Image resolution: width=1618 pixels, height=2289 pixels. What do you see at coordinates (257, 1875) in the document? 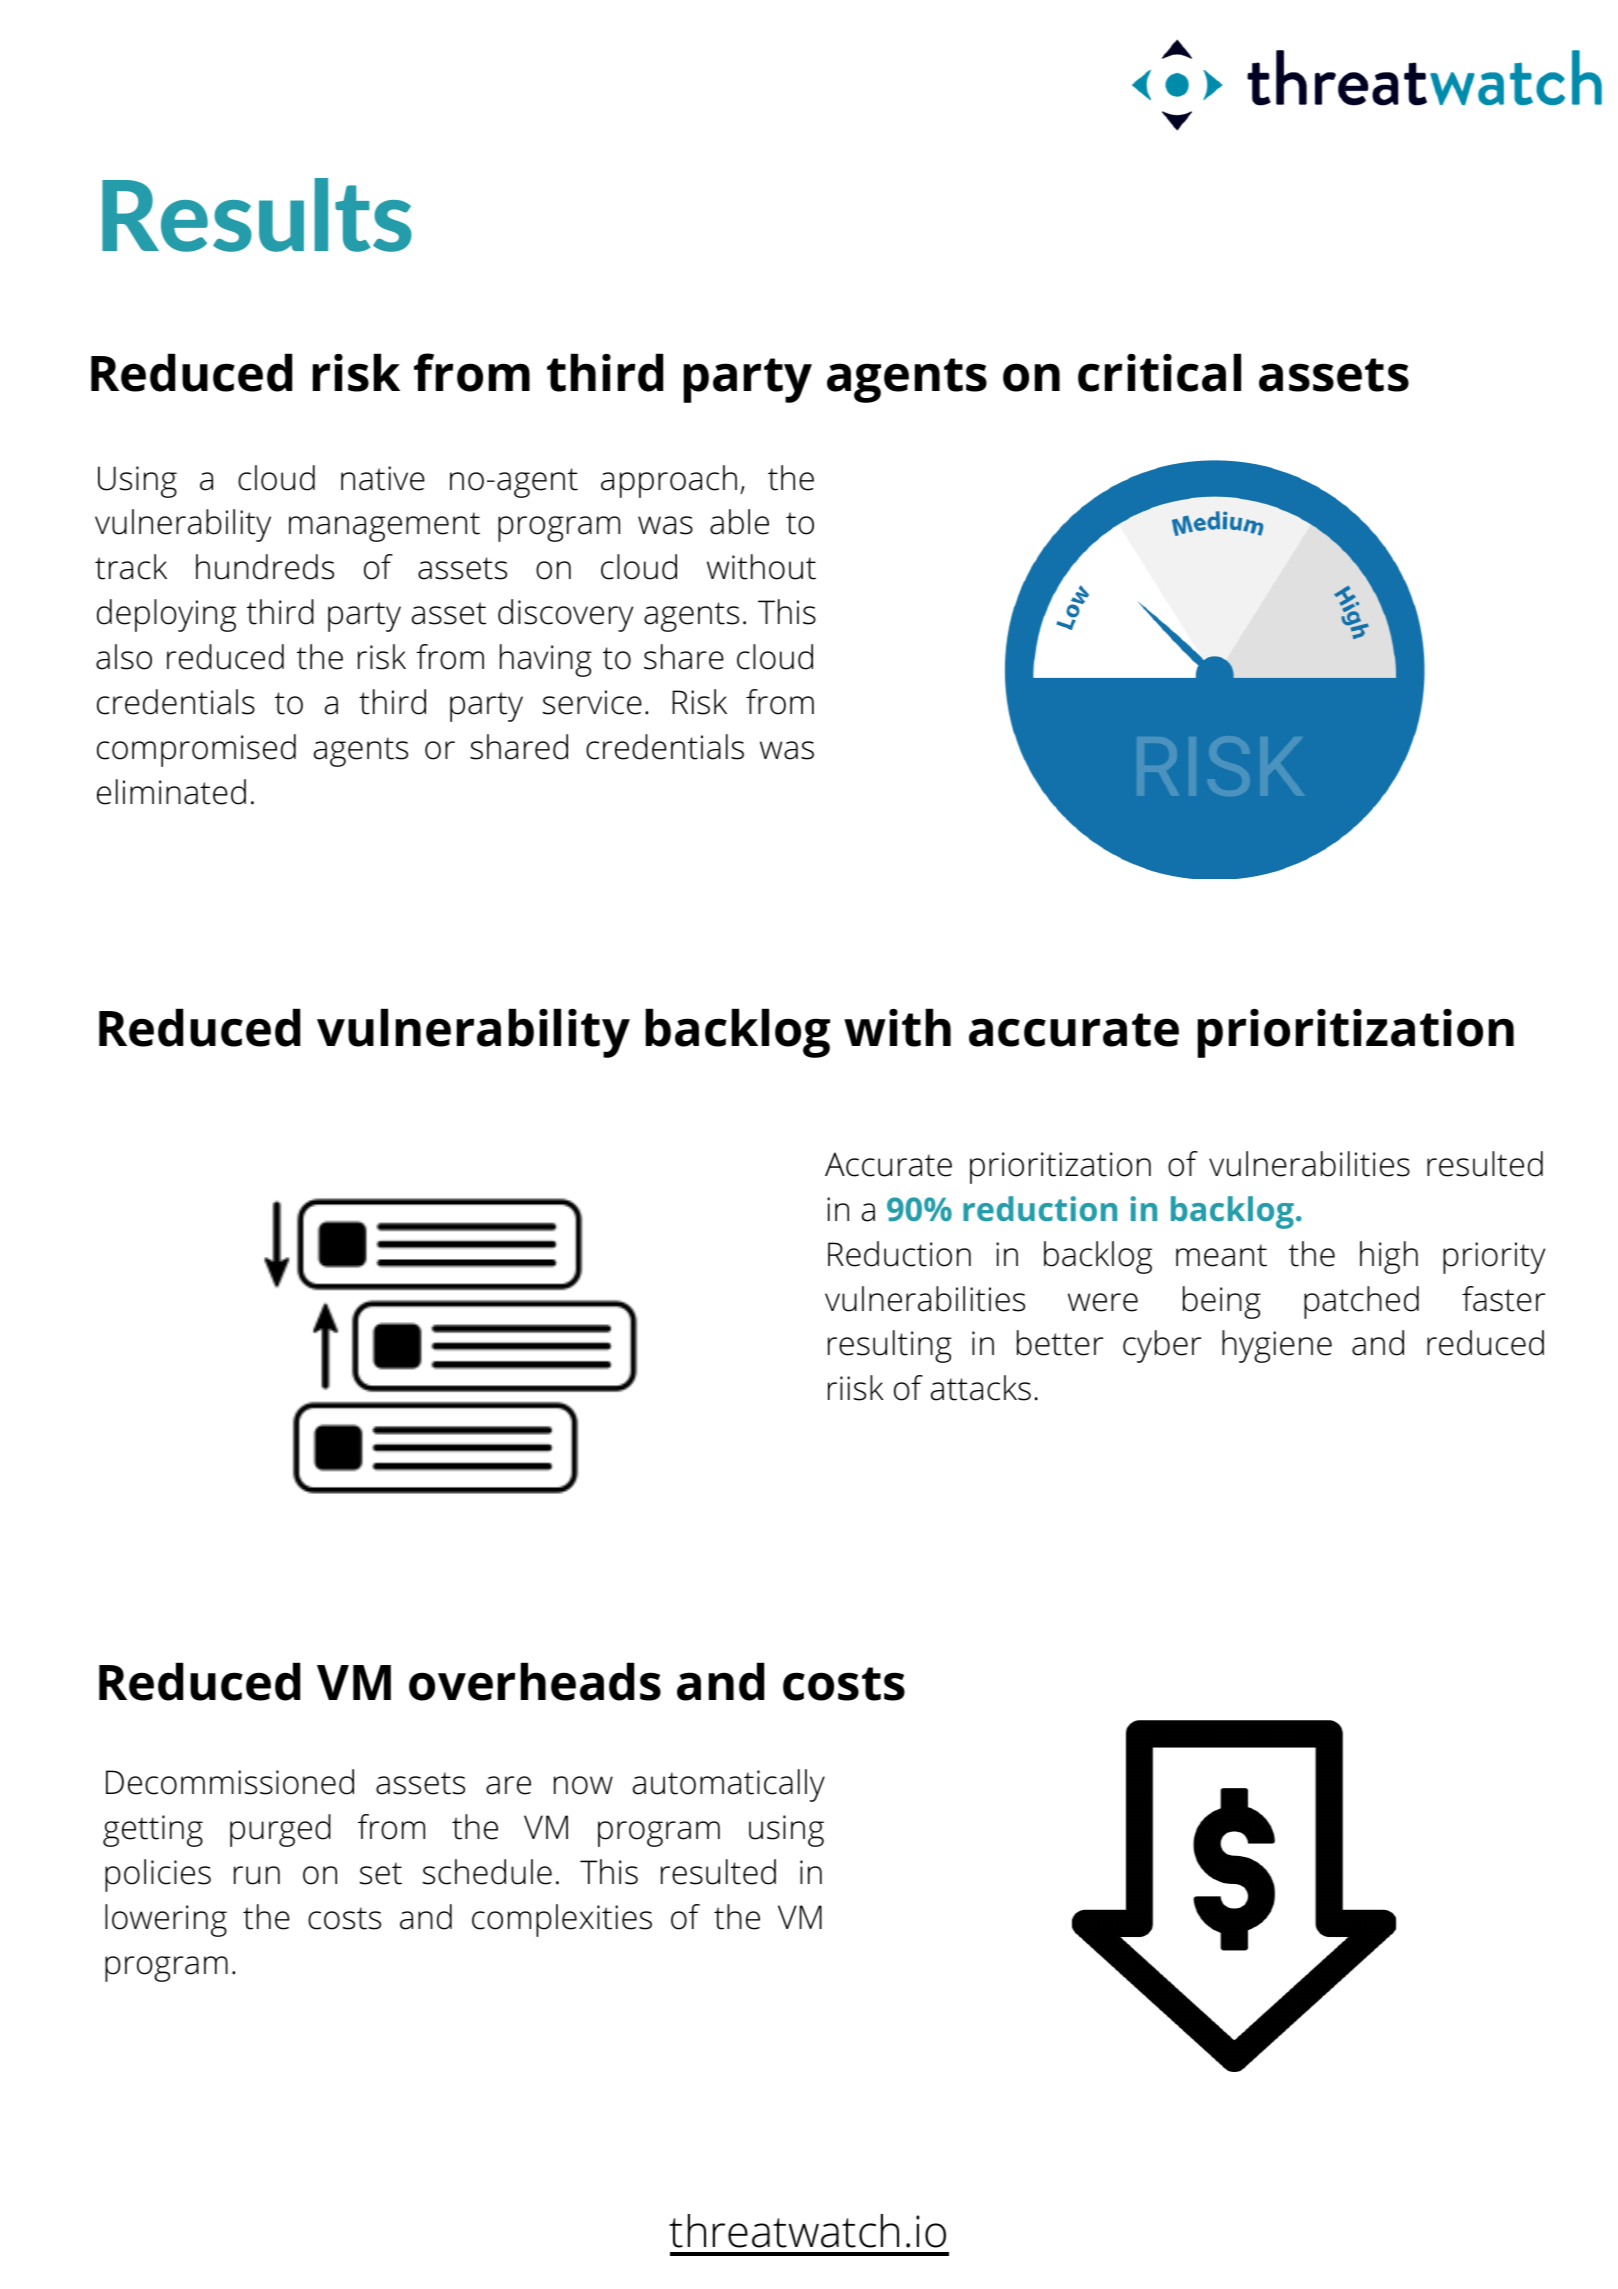
I see `run` at bounding box center [257, 1875].
